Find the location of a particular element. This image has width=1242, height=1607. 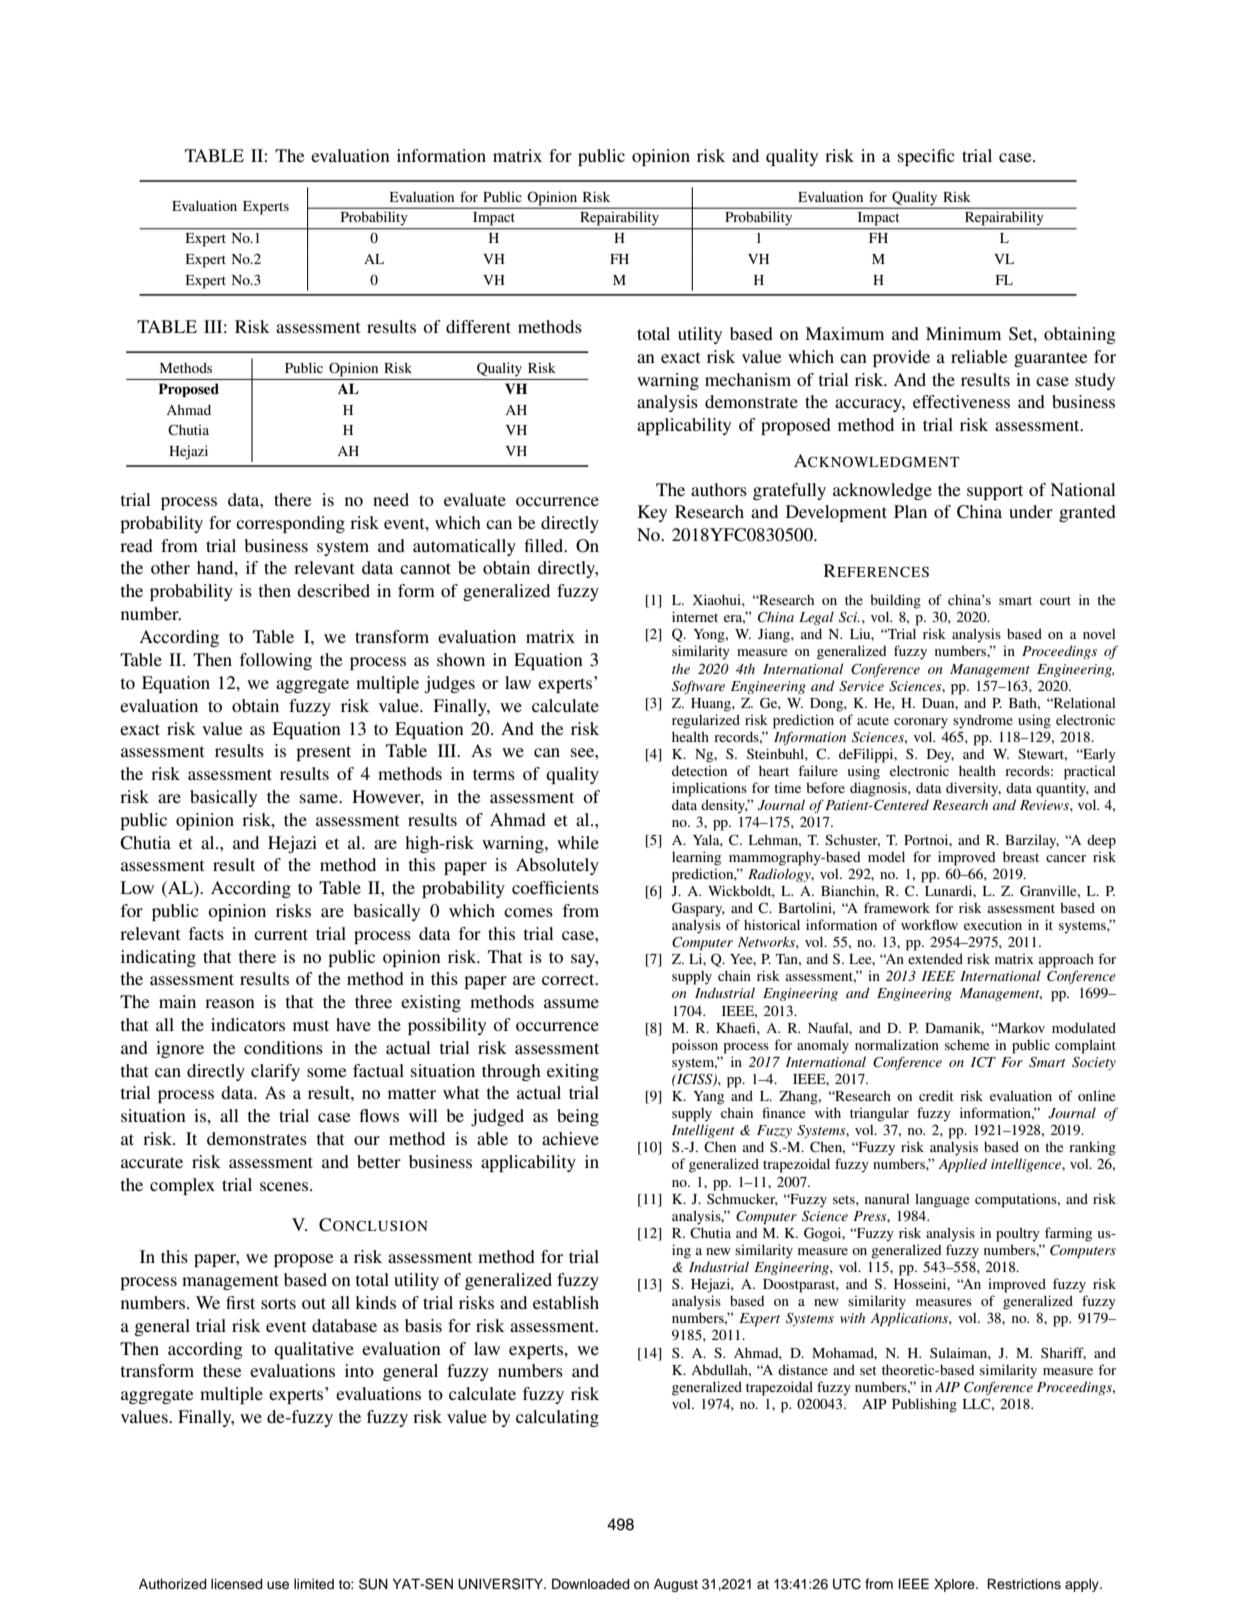

different is located at coordinates (478, 326).
